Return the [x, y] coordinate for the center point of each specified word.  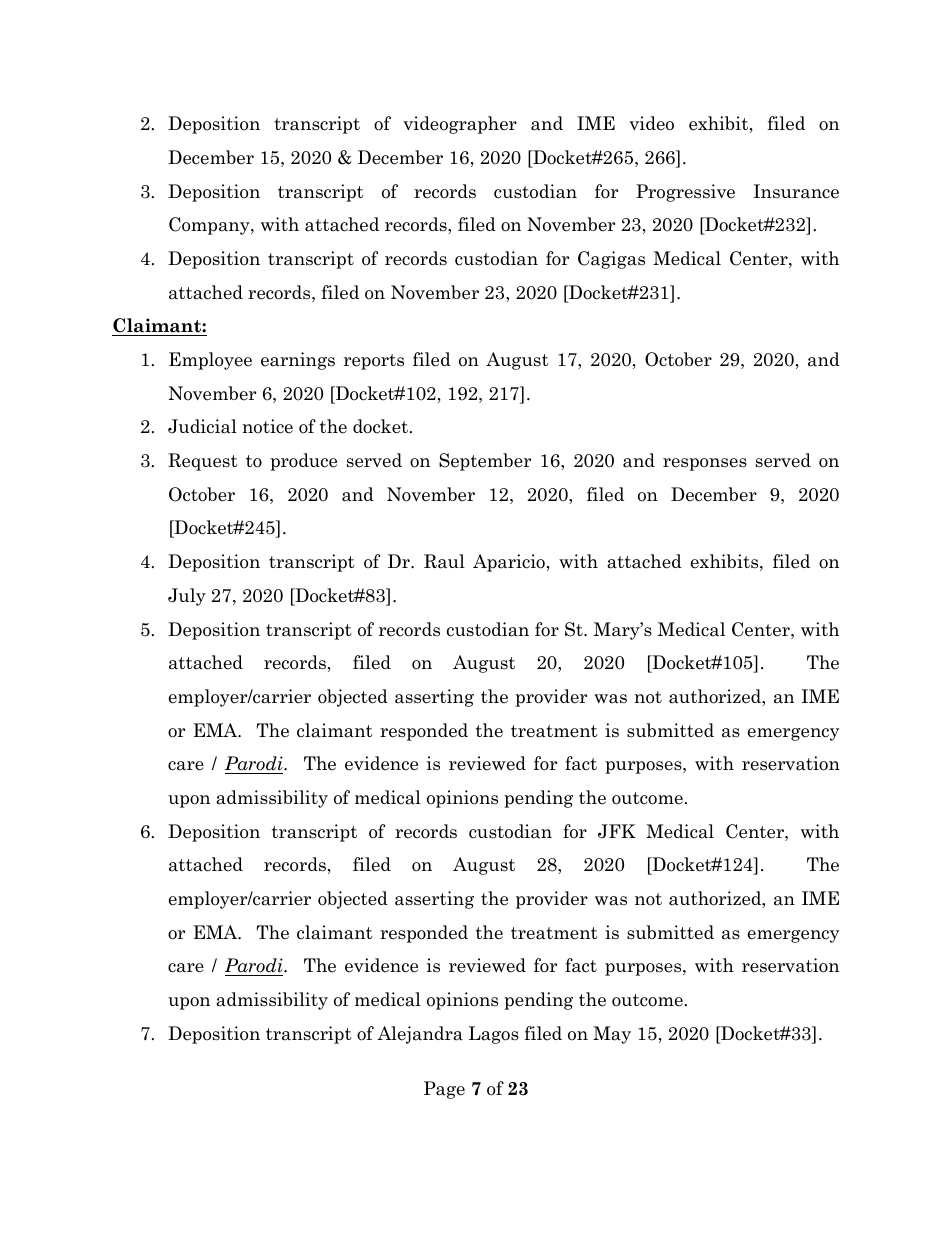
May [612, 1035]
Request [203, 462]
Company [210, 226]
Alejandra [420, 1035]
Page [444, 1090]
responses [705, 464]
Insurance [796, 191]
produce [303, 462]
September [485, 462]
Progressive [685, 193]
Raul [444, 561]
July [187, 597]
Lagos [494, 1035]
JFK [617, 831]
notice [267, 426]
